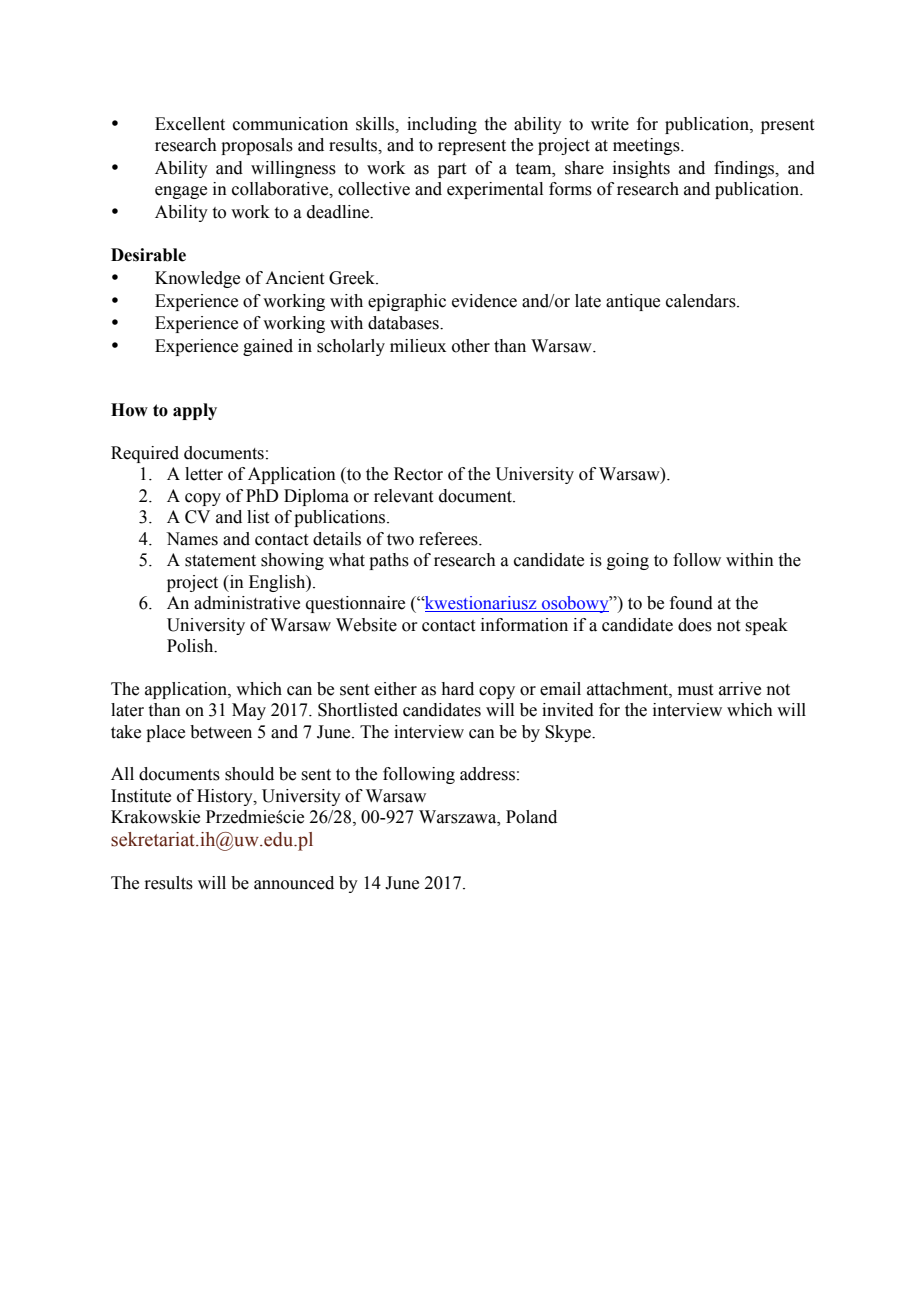 This page has width=924, height=1308. Describe the element at coordinates (442, 125) in the page. I see `including` at that location.
